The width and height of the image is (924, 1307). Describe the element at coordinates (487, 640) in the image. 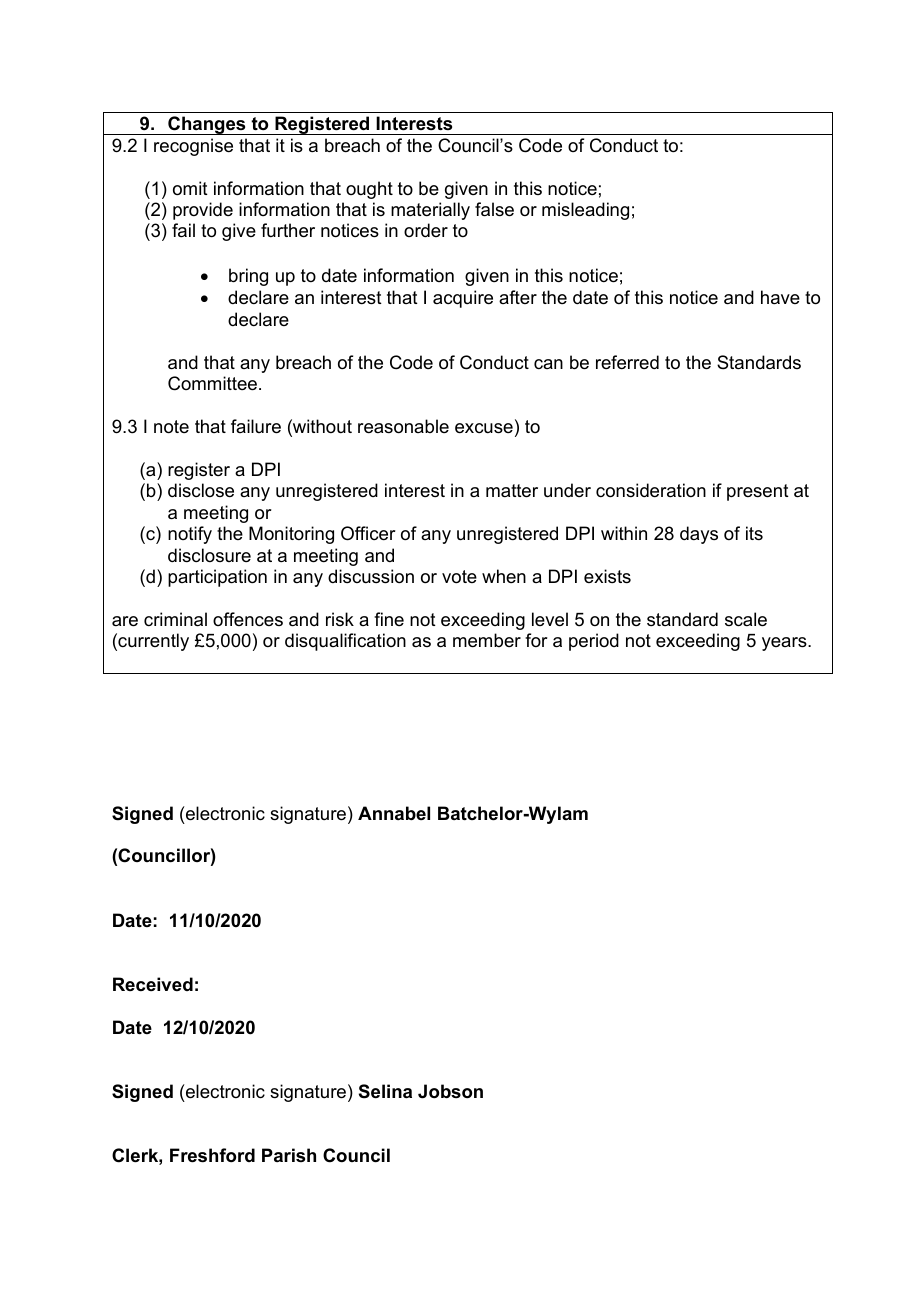

I see `member` at that location.
